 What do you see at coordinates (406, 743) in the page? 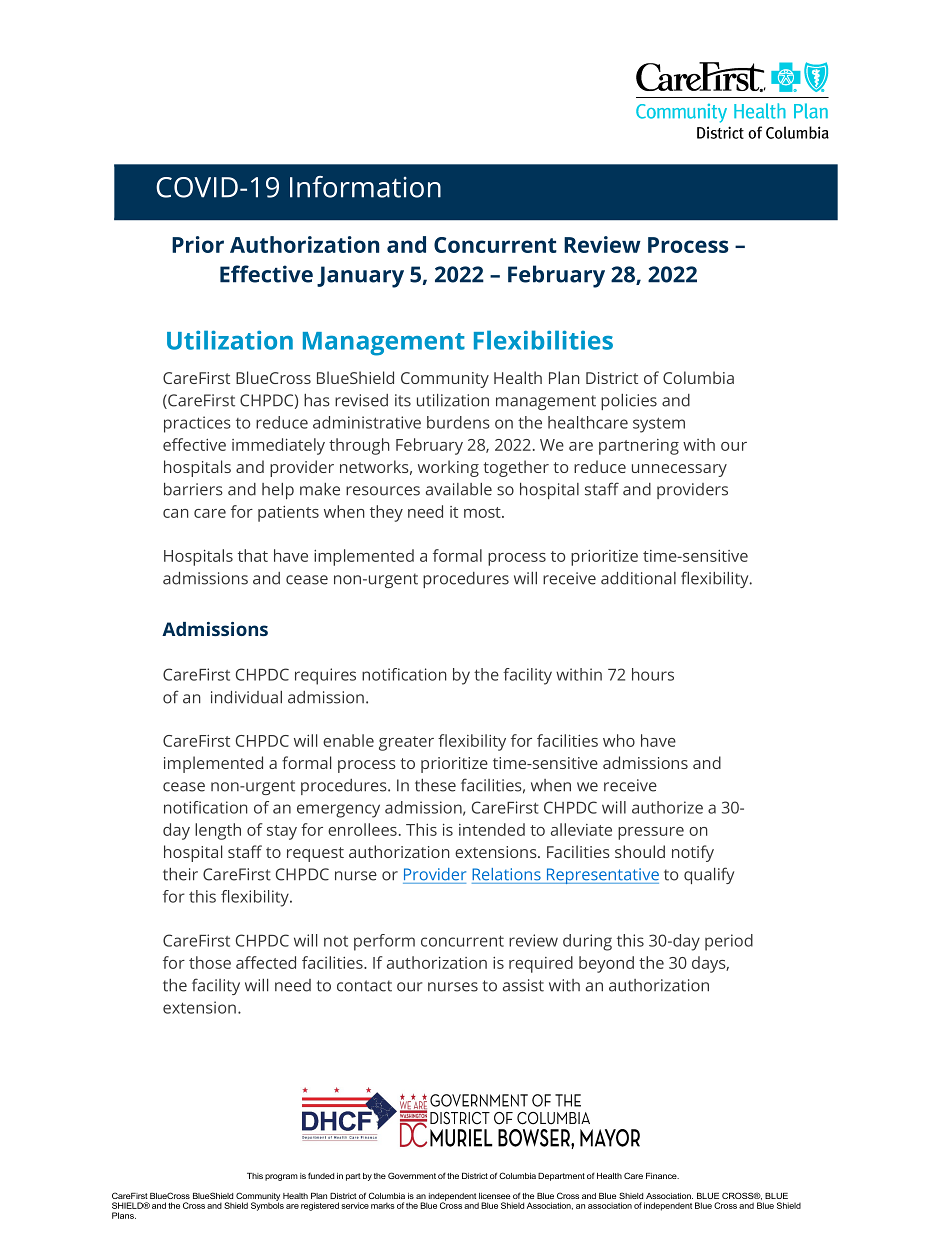
I see `greater` at bounding box center [406, 743].
